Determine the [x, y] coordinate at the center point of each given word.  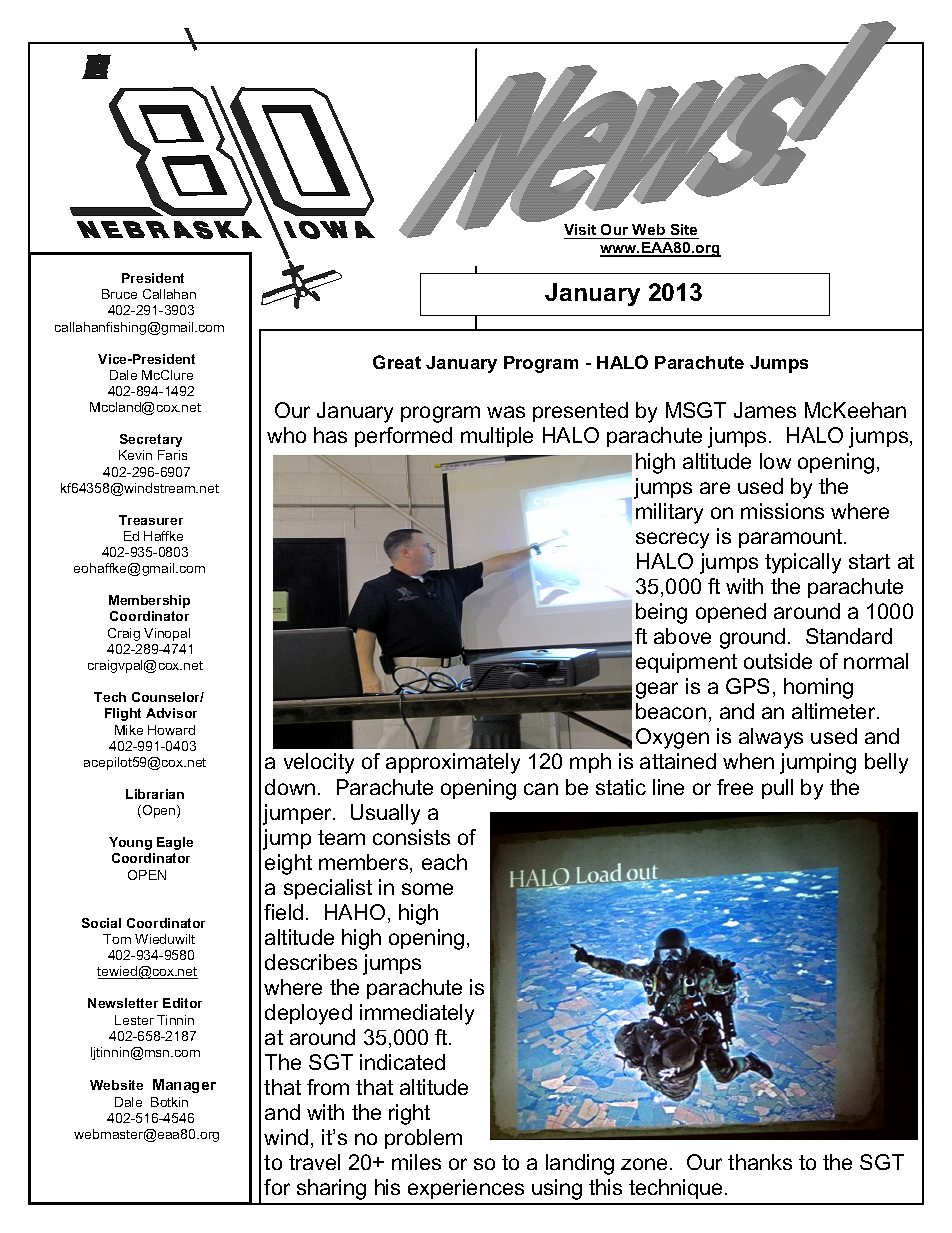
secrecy [672, 540]
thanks [760, 1162]
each [444, 862]
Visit [581, 231]
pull [777, 789]
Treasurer [151, 520]
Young [130, 843]
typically [803, 563]
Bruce [119, 294]
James [765, 410]
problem [423, 1139]
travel [314, 1162]
